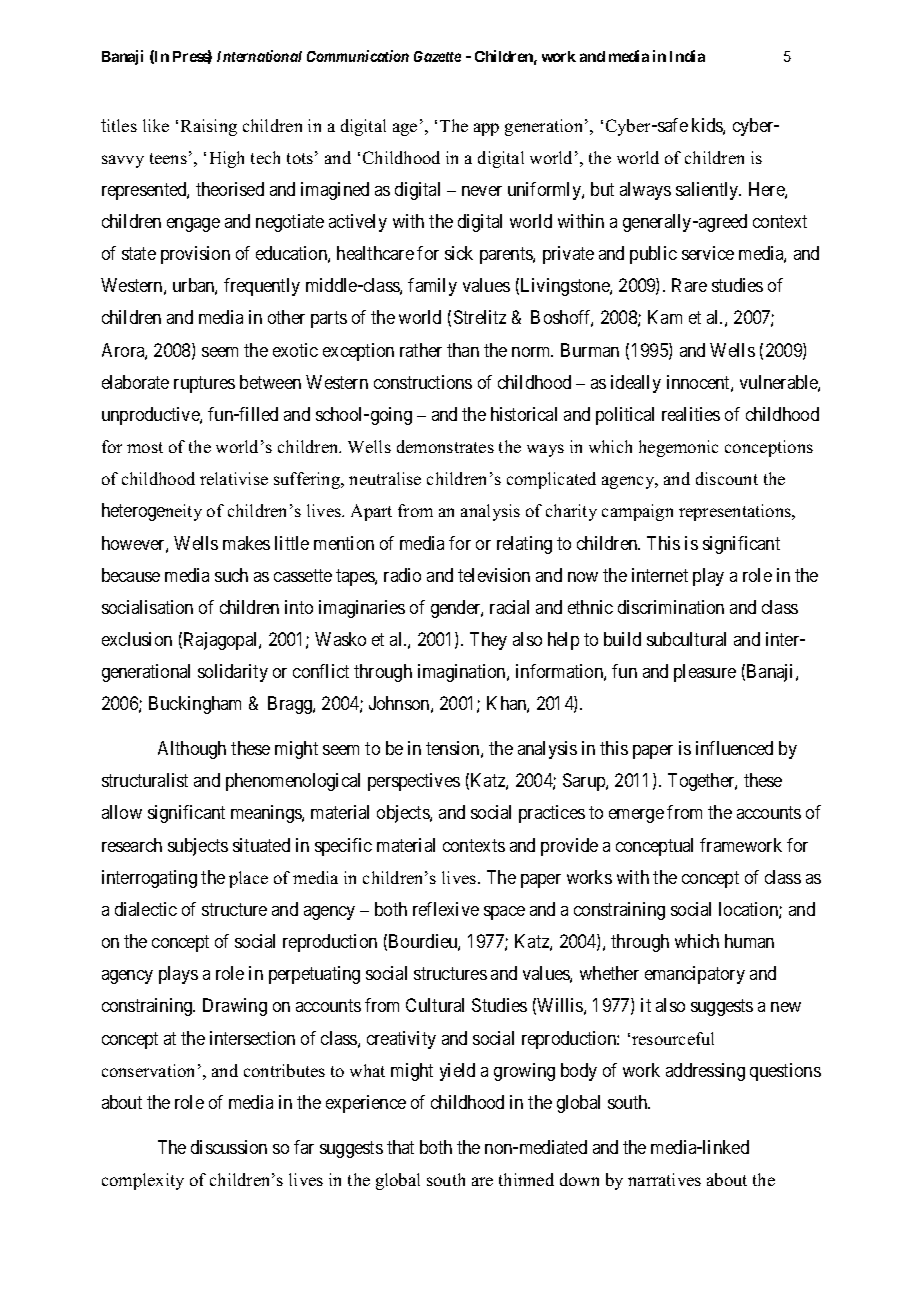  What do you see at coordinates (445, 446) in the image?
I see `demonstrates` at bounding box center [445, 446].
